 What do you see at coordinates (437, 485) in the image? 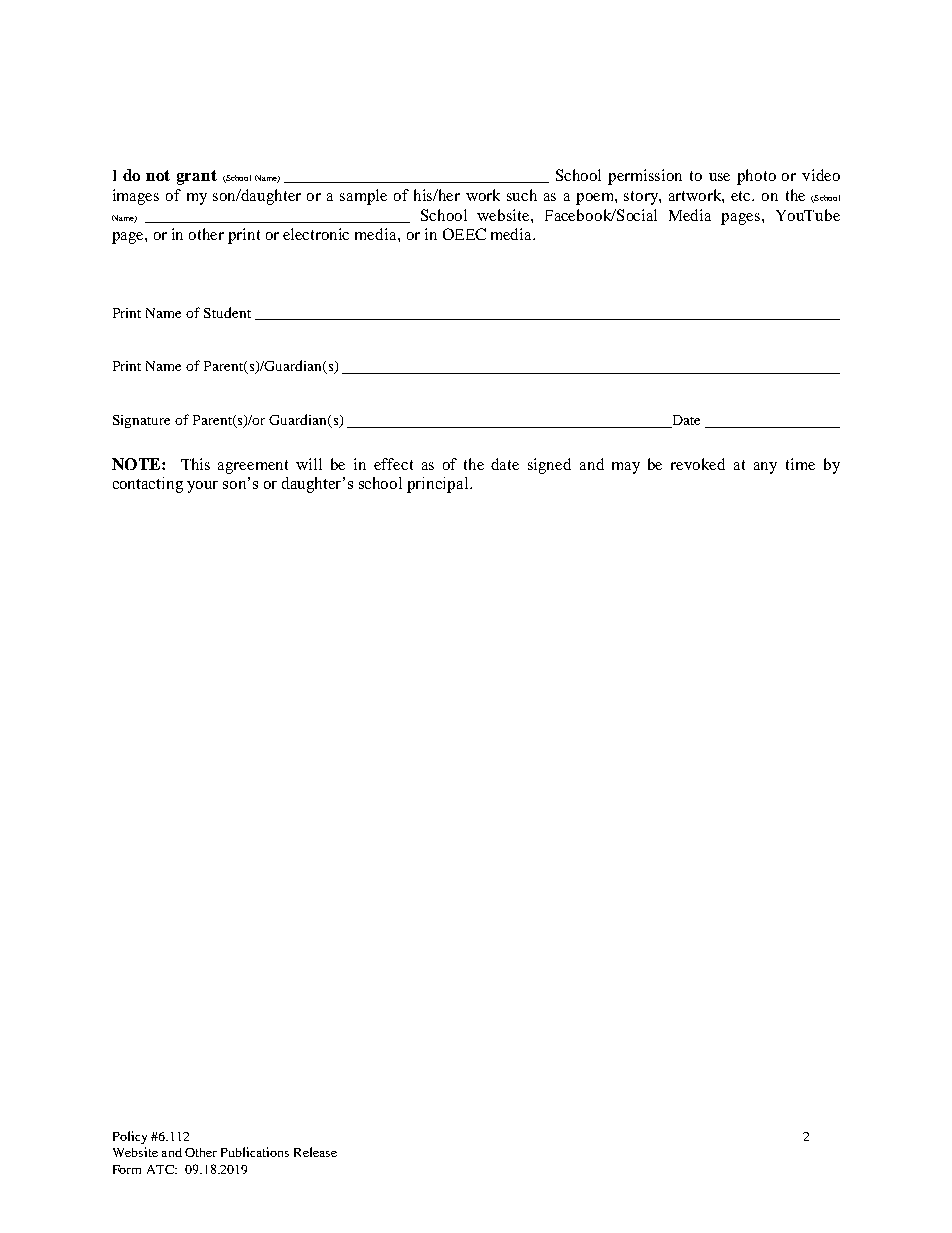
I see `principal` at bounding box center [437, 485].
